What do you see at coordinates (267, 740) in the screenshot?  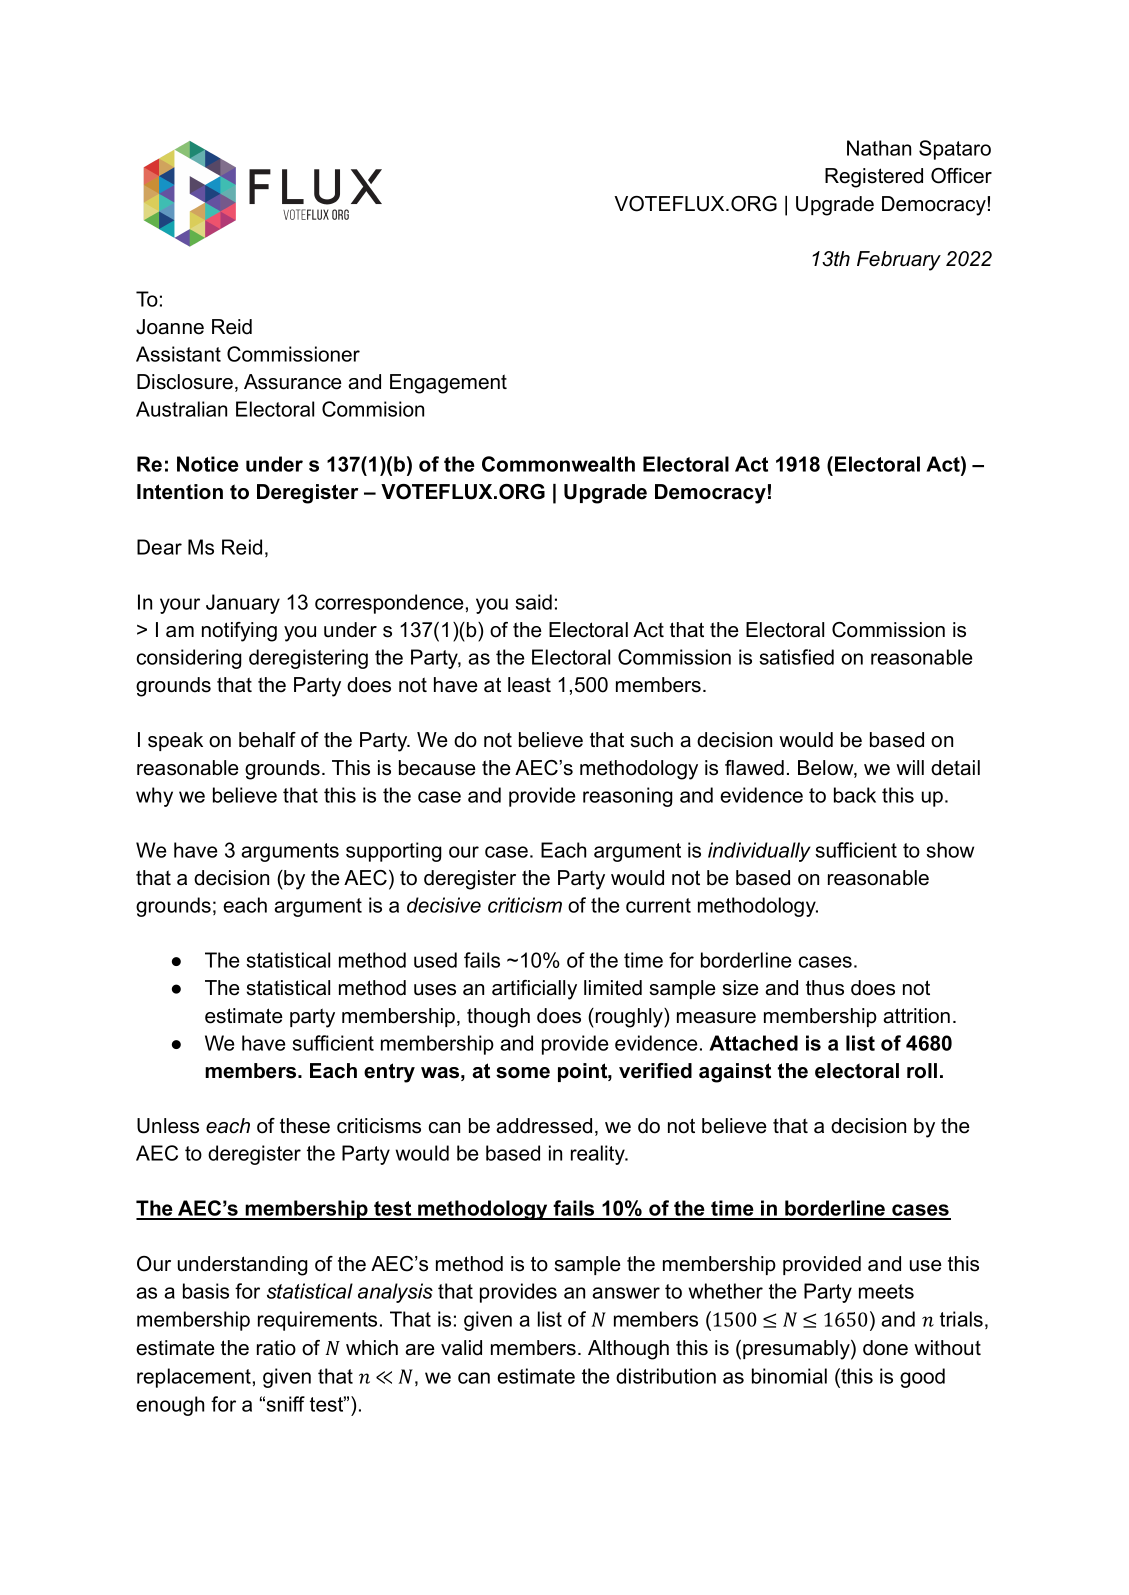 I see `behalf` at bounding box center [267, 740].
